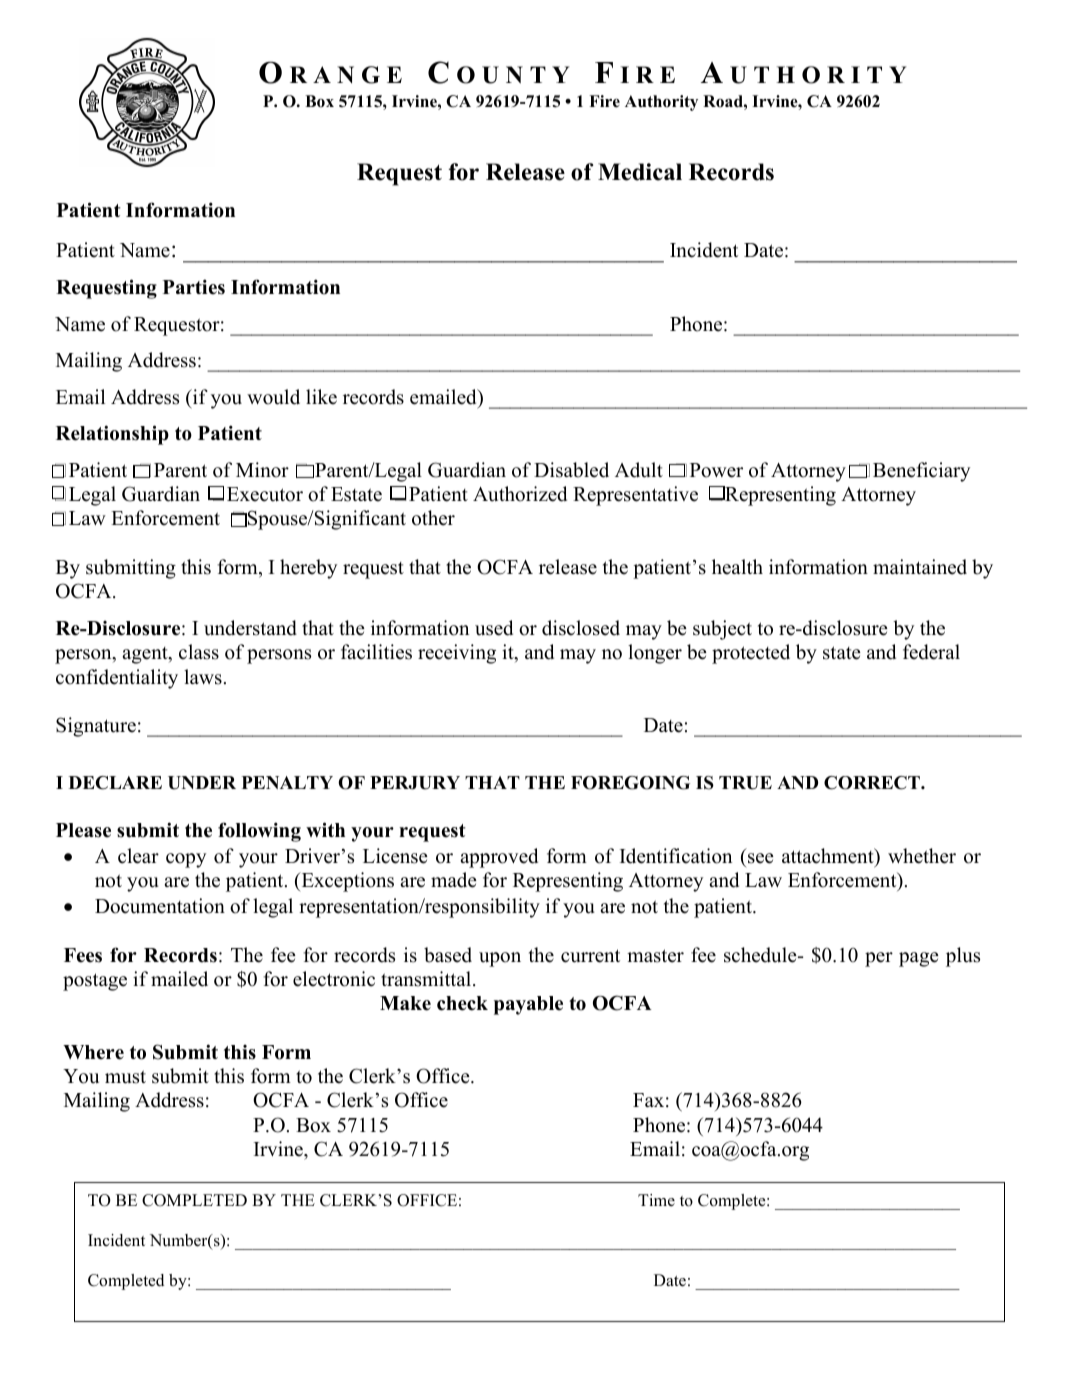  Describe the element at coordinates (604, 101) in the screenshot. I see `Fire` at that location.
